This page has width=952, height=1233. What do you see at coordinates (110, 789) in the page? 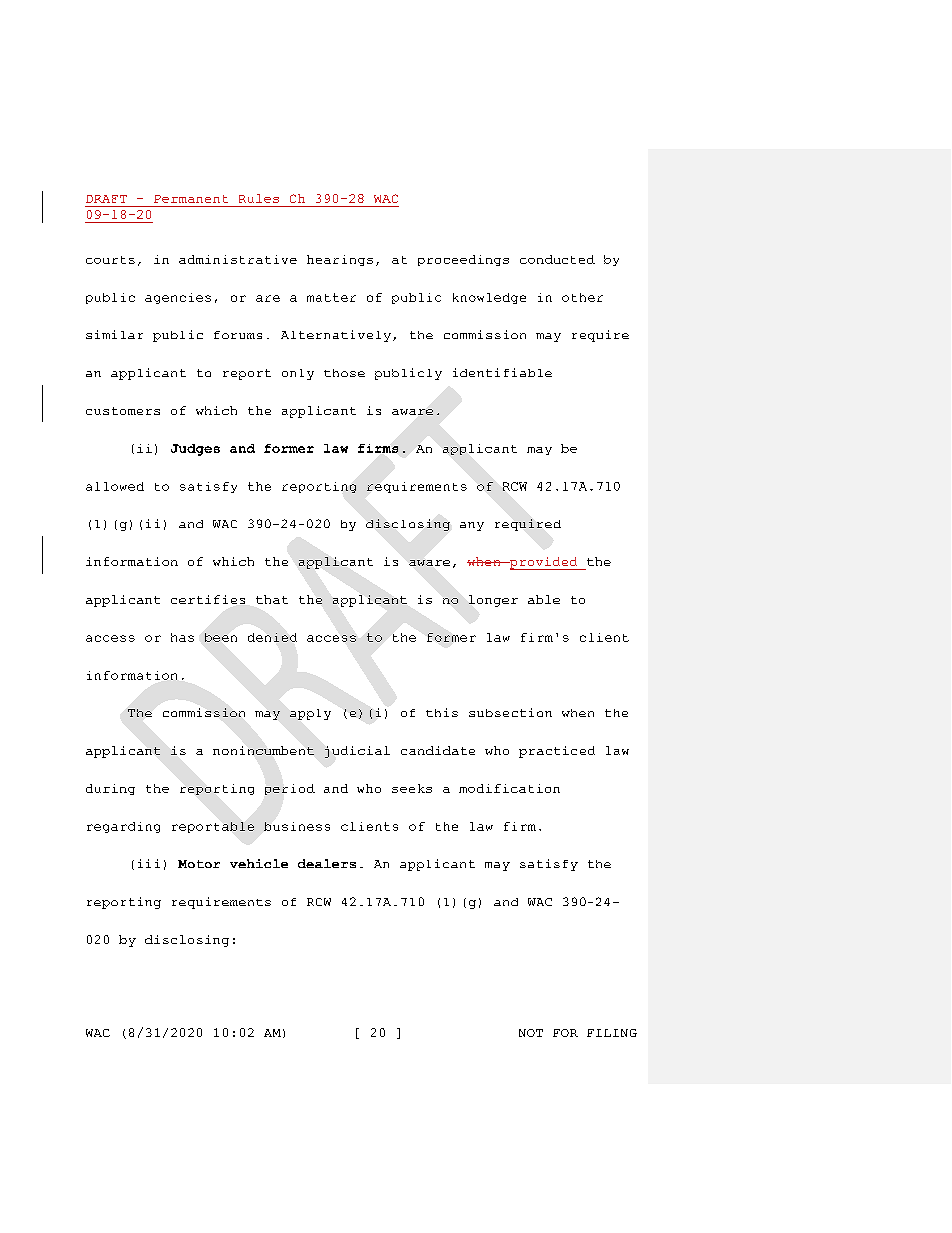
I see `during` at bounding box center [110, 789].
